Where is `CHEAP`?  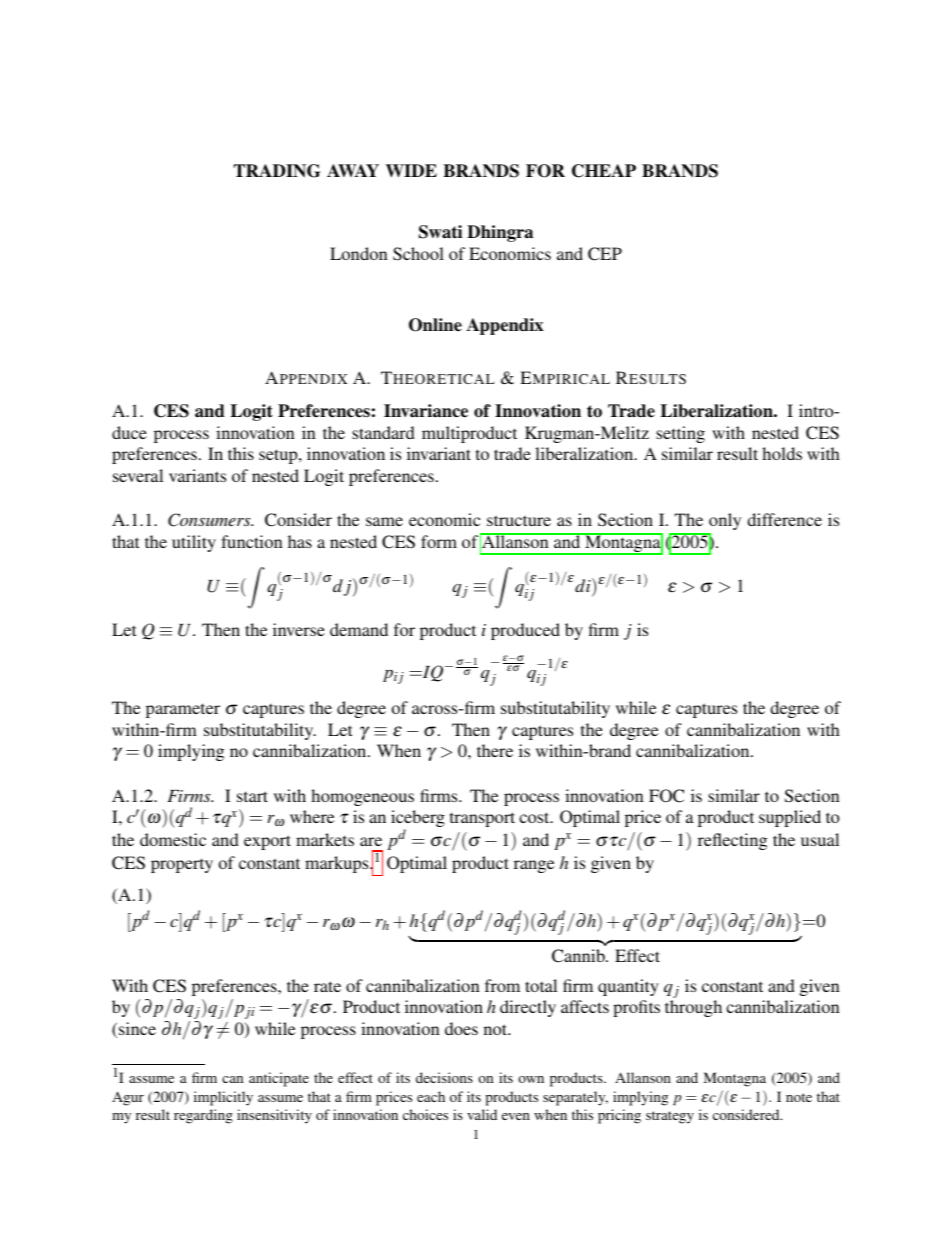
CHEAP is located at coordinates (604, 171).
